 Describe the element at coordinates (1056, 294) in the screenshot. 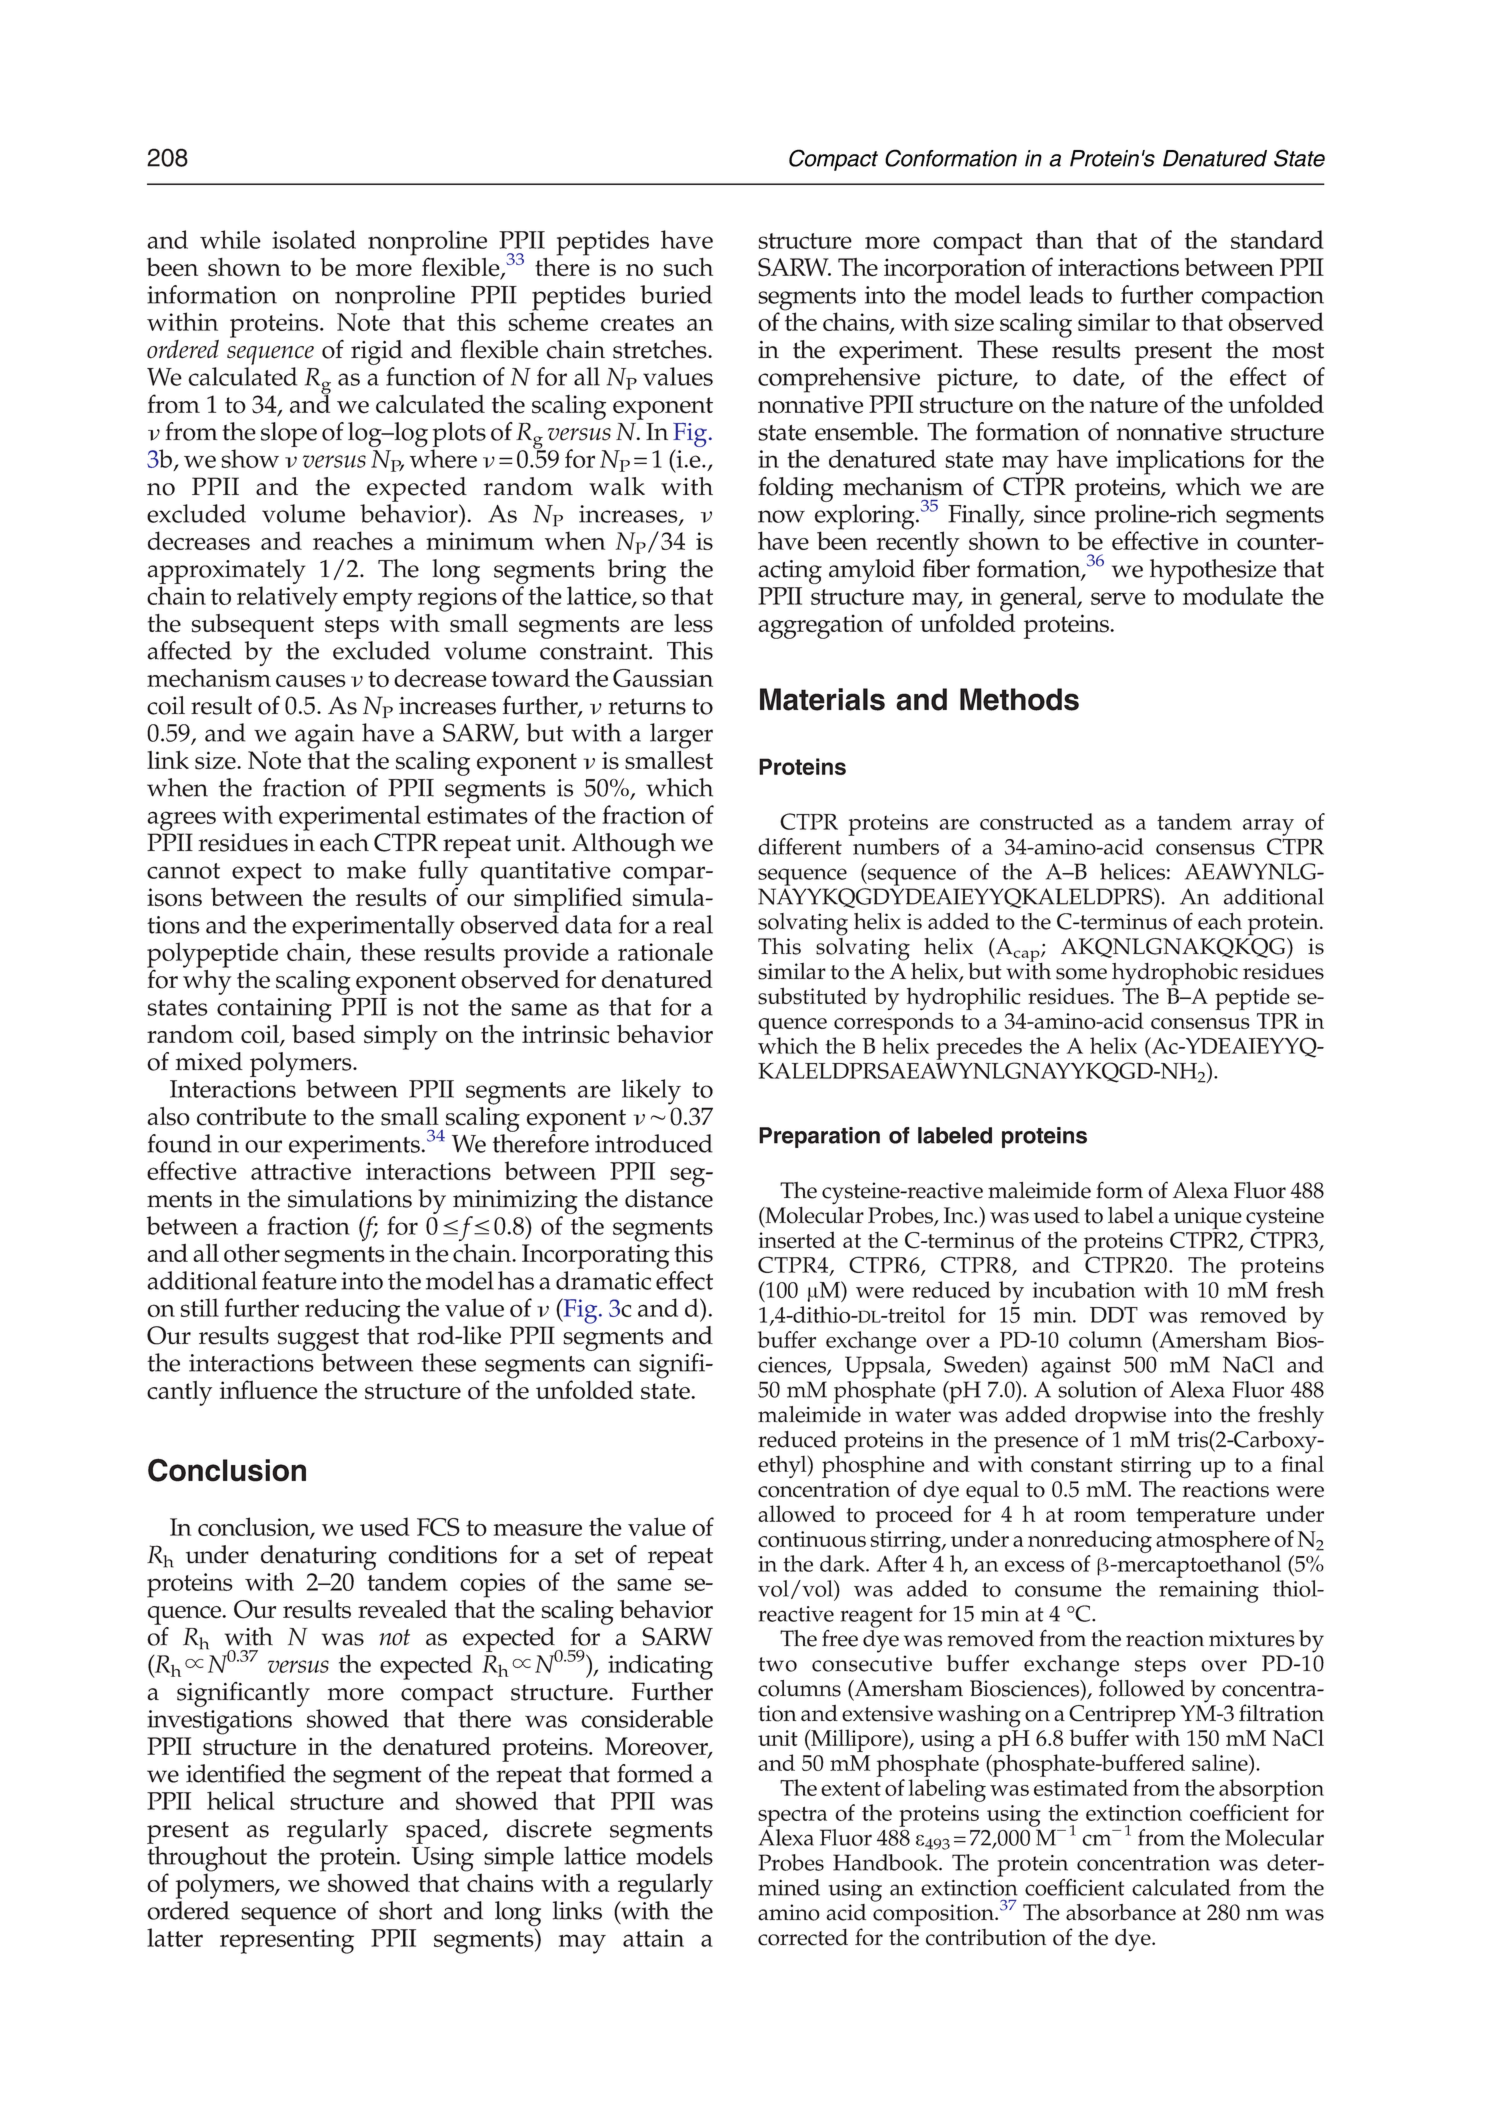

I see `leads` at that location.
